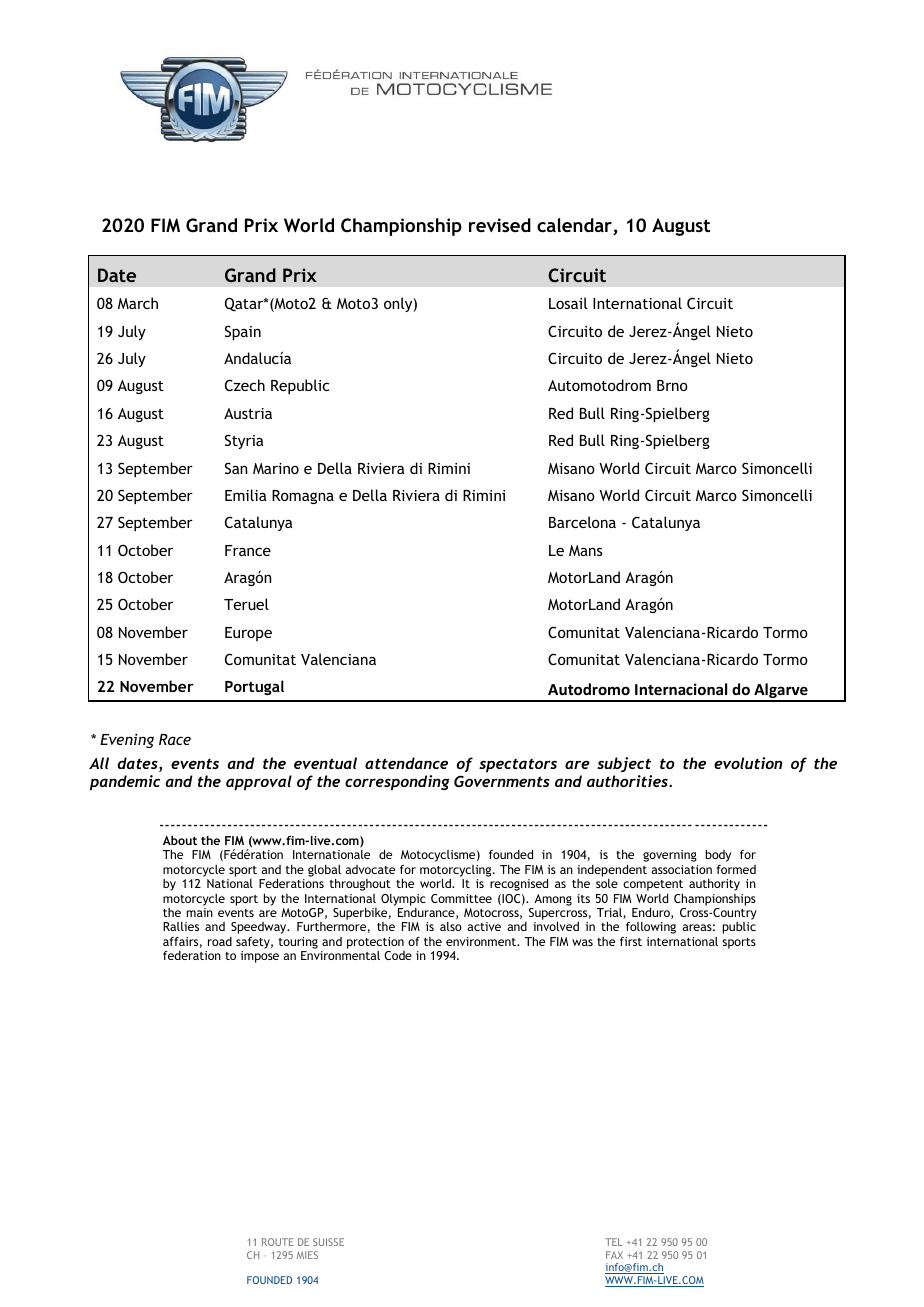 The width and height of the screenshot is (924, 1307). What do you see at coordinates (631, 941) in the screenshot?
I see `first` at bounding box center [631, 941].
